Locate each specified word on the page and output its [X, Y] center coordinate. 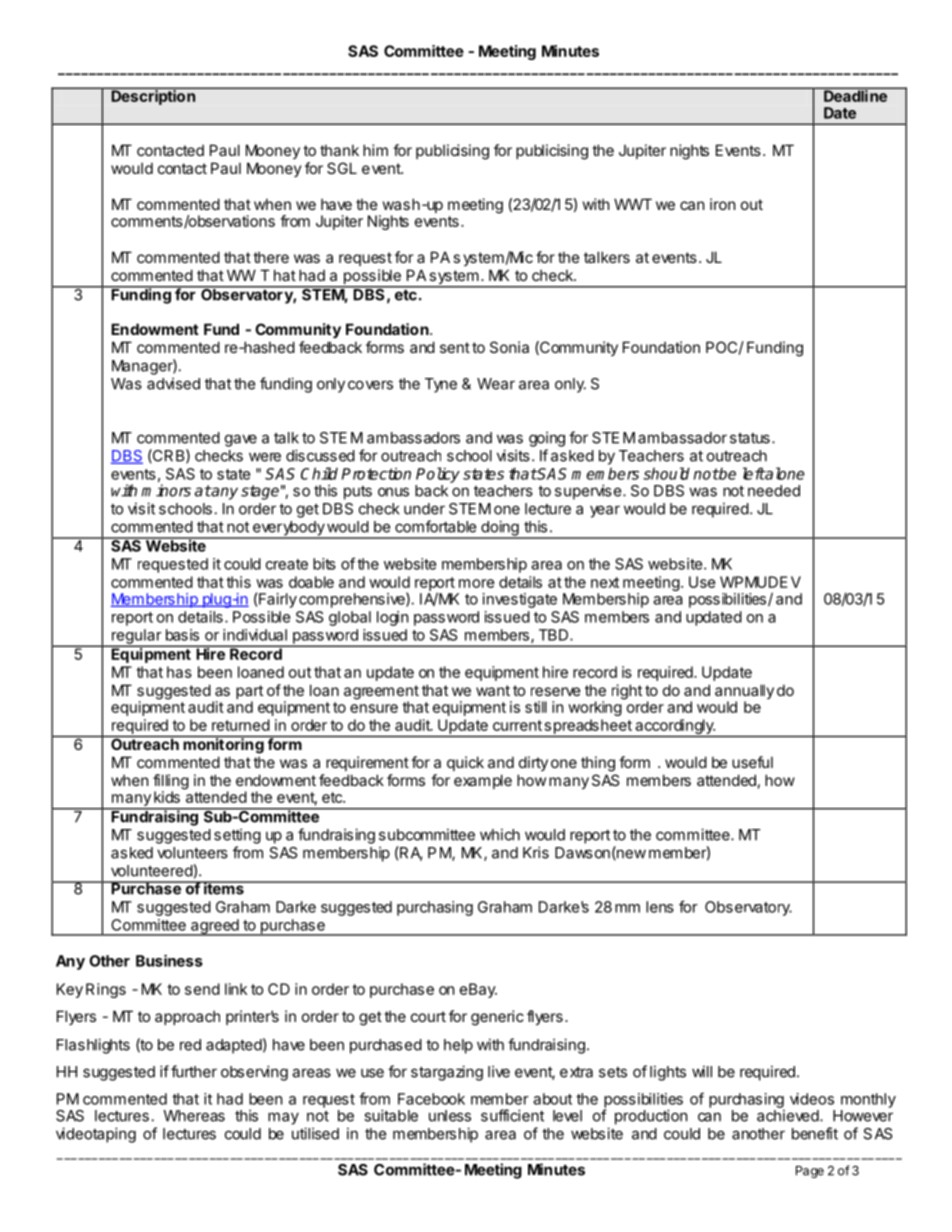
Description [153, 96]
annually [744, 693]
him [375, 150]
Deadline [855, 95]
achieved [789, 1115]
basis [182, 635]
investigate [520, 600]
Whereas [194, 1116]
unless [450, 1116]
